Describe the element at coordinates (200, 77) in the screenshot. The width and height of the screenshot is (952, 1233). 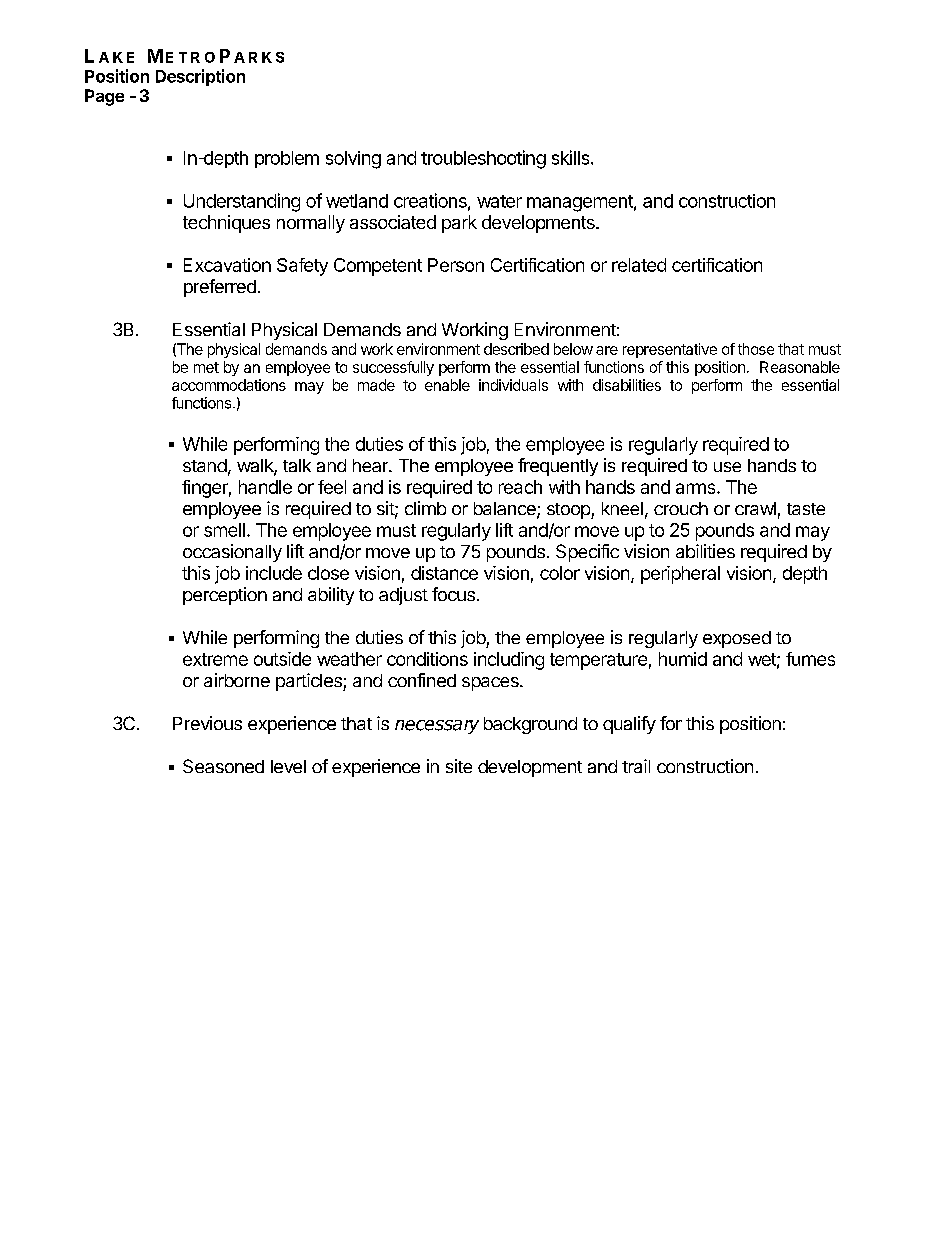
I see `Description` at that location.
